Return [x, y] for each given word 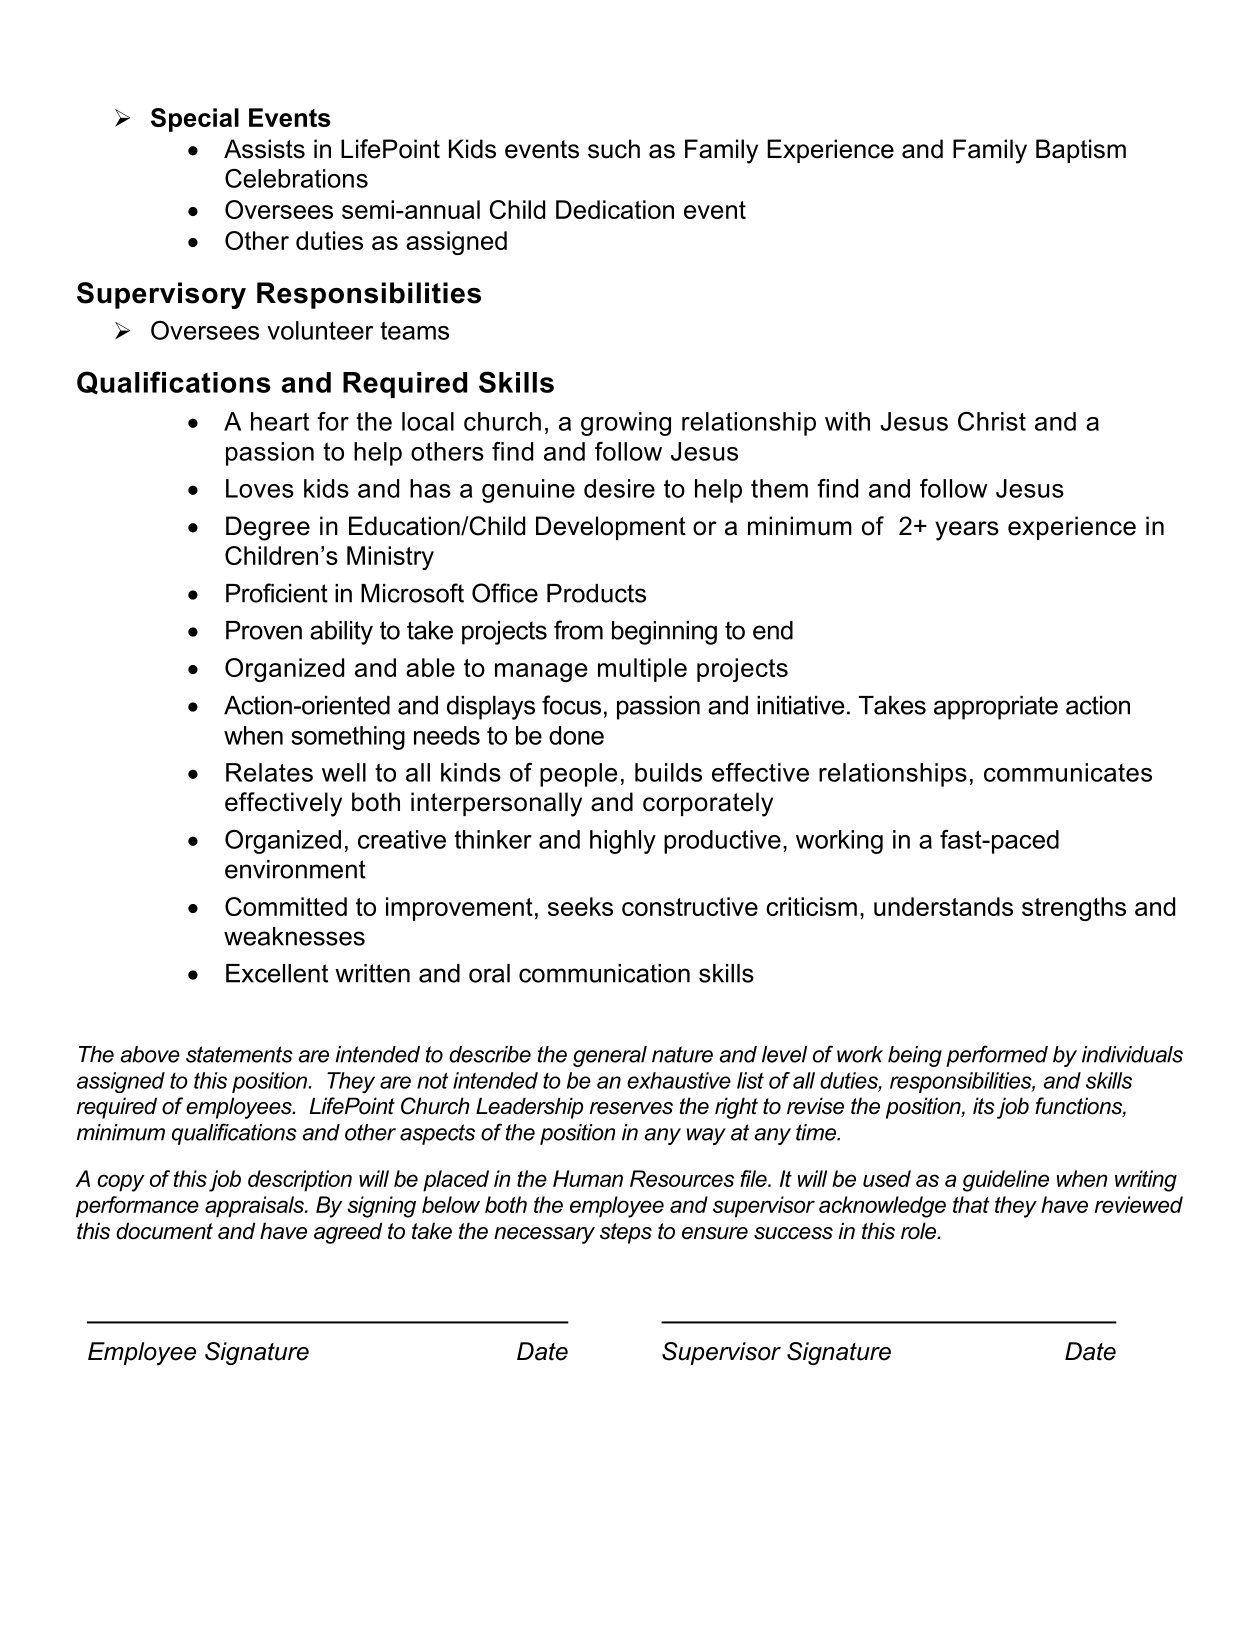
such [614, 149]
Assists [264, 149]
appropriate [996, 708]
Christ [992, 421]
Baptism [1081, 151]
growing [626, 424]
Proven [264, 630]
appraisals [255, 1207]
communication [604, 973]
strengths [1074, 909]
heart [280, 421]
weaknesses [294, 936]
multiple [642, 670]
